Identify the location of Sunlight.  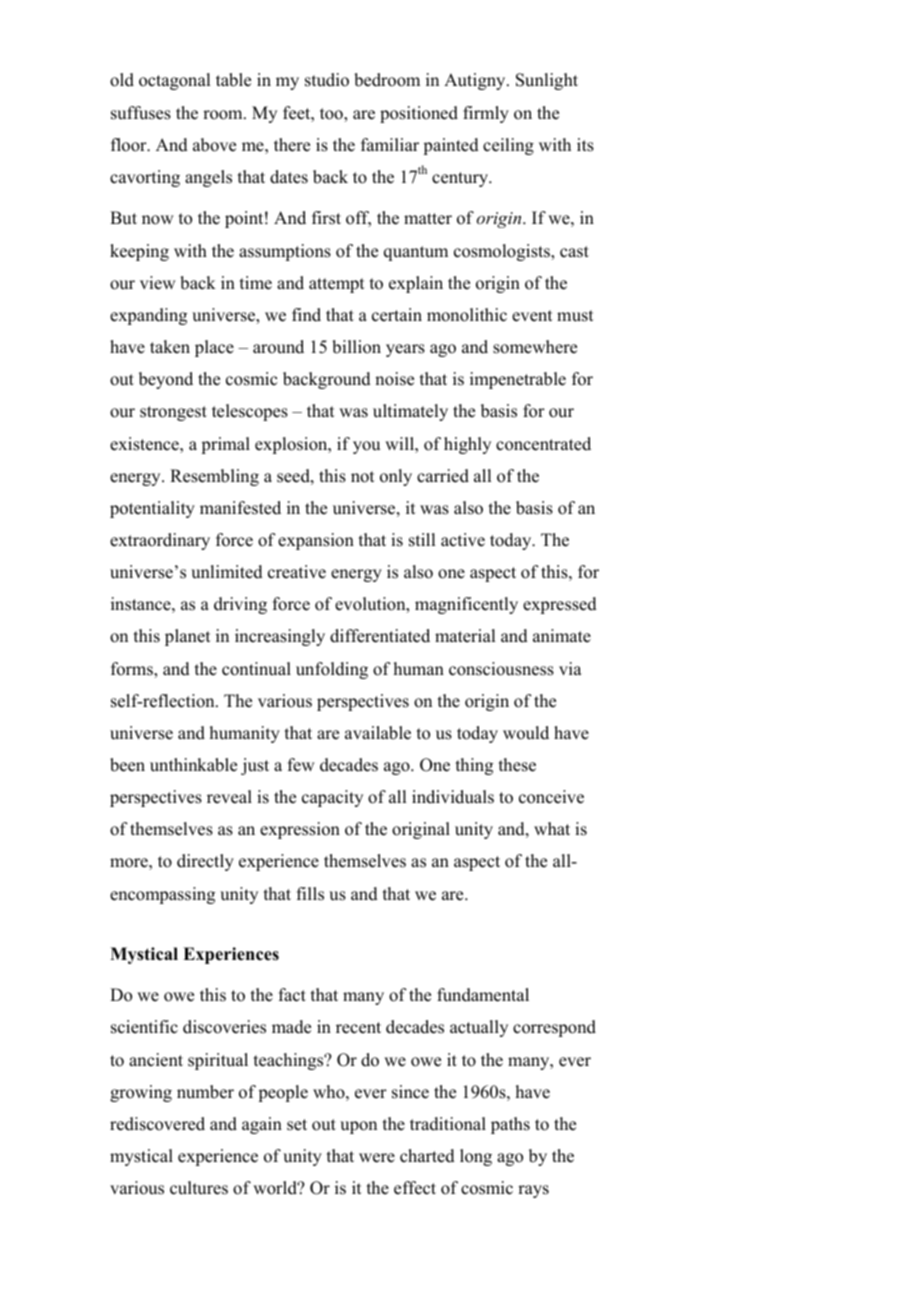
(547, 81).
